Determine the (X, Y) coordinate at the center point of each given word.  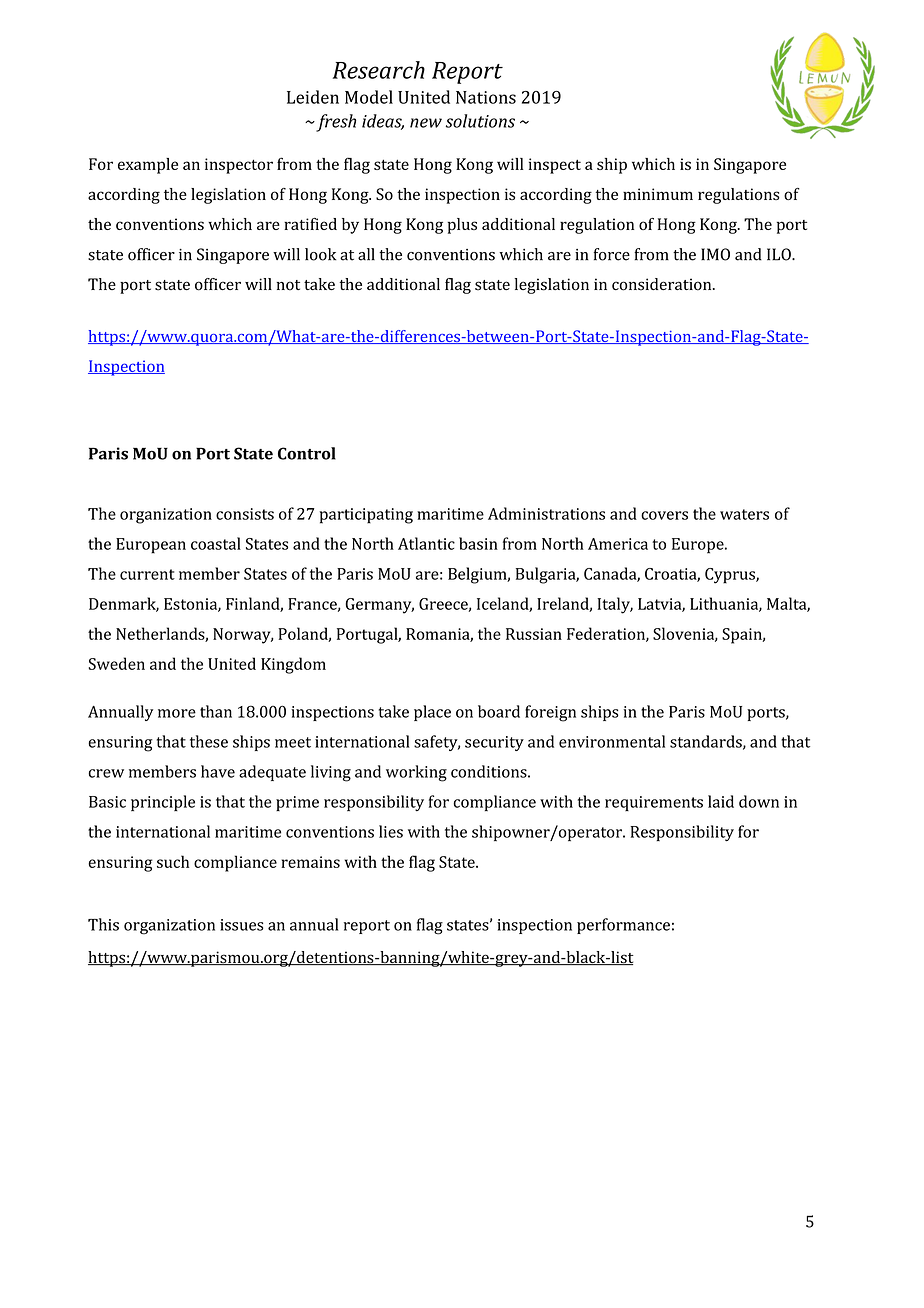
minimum (658, 194)
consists (245, 514)
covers (664, 515)
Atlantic (426, 543)
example (148, 166)
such (173, 861)
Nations (486, 97)
